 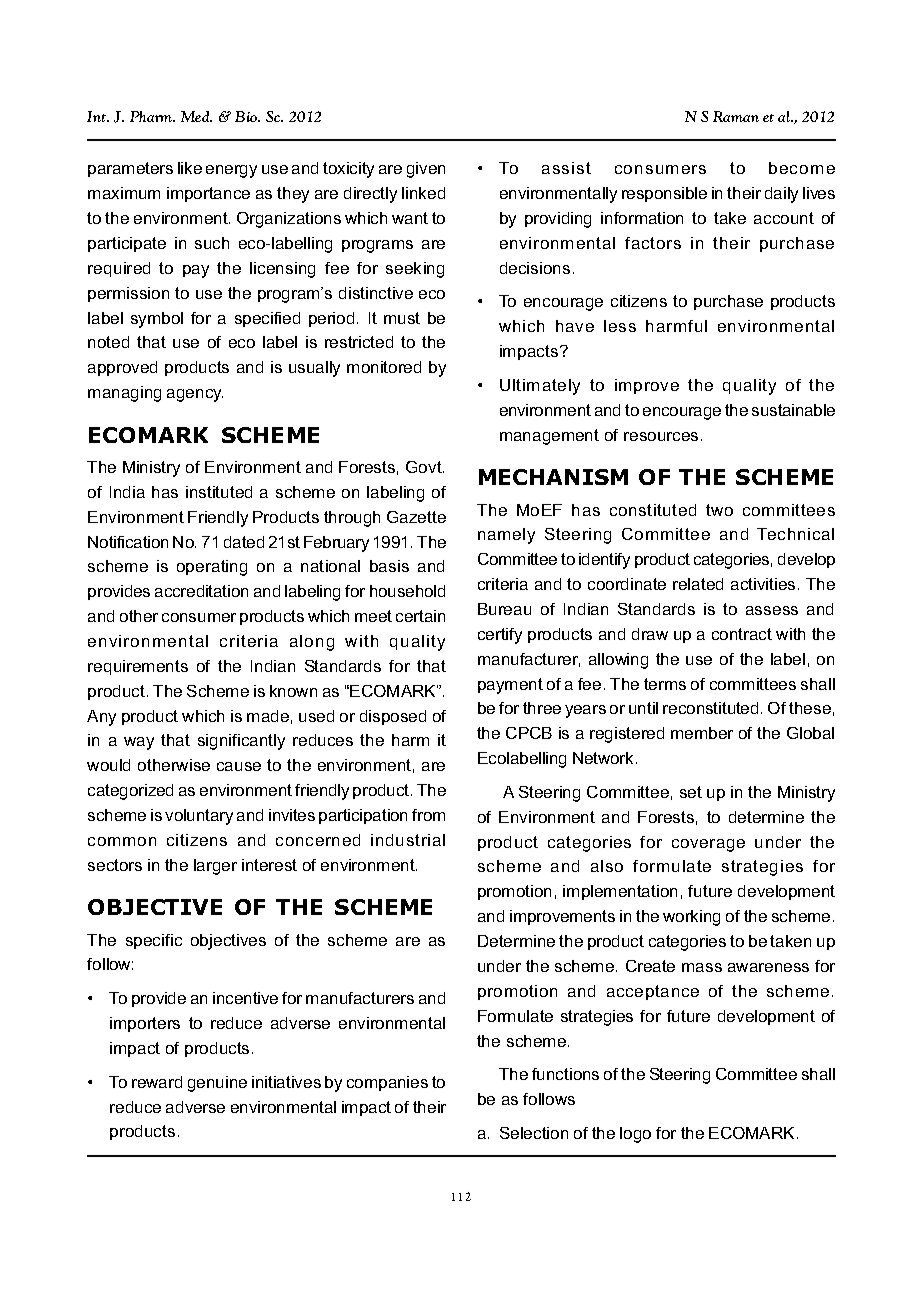 I want to click on certain, so click(x=420, y=616).
